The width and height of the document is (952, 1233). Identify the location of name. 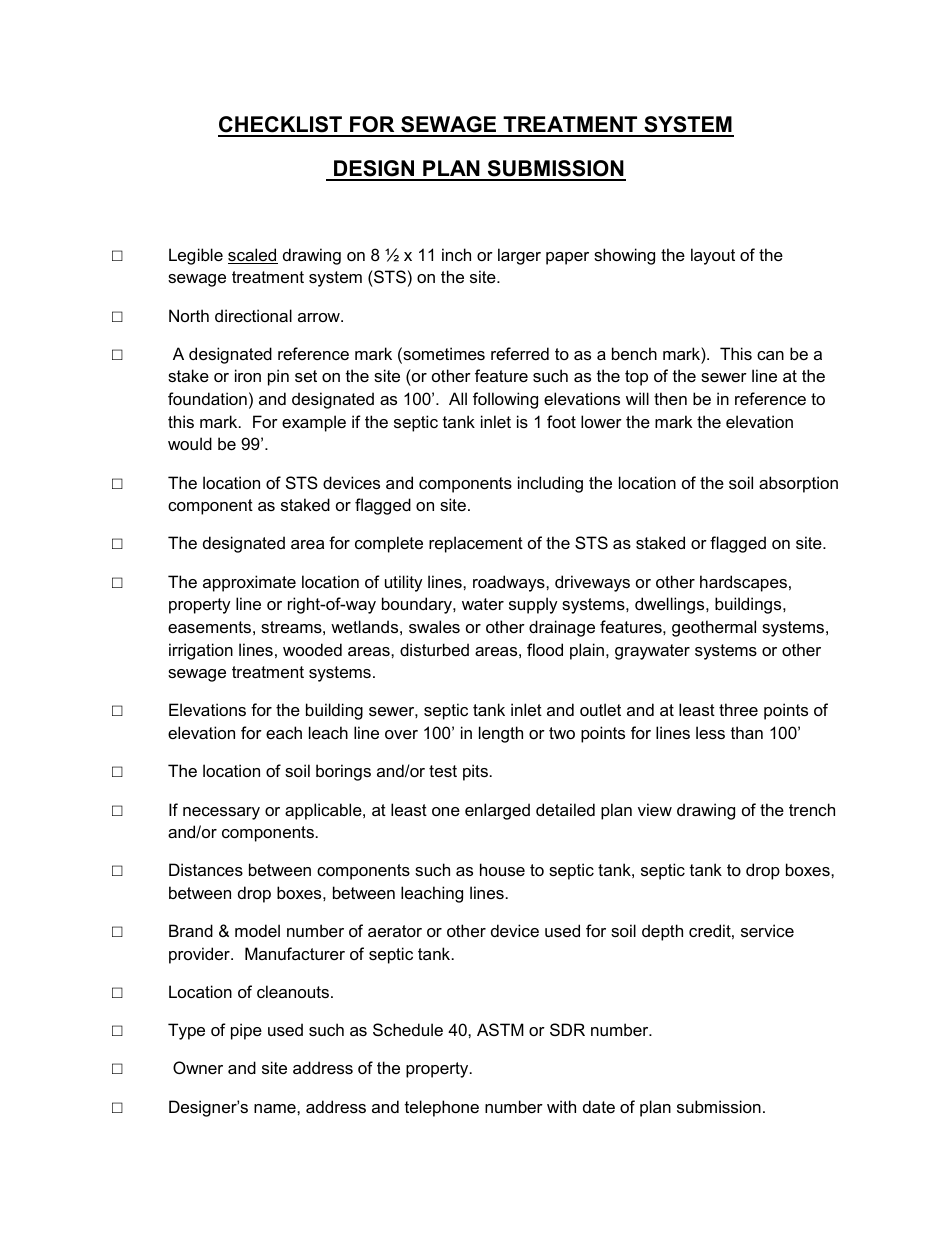
(276, 1108).
